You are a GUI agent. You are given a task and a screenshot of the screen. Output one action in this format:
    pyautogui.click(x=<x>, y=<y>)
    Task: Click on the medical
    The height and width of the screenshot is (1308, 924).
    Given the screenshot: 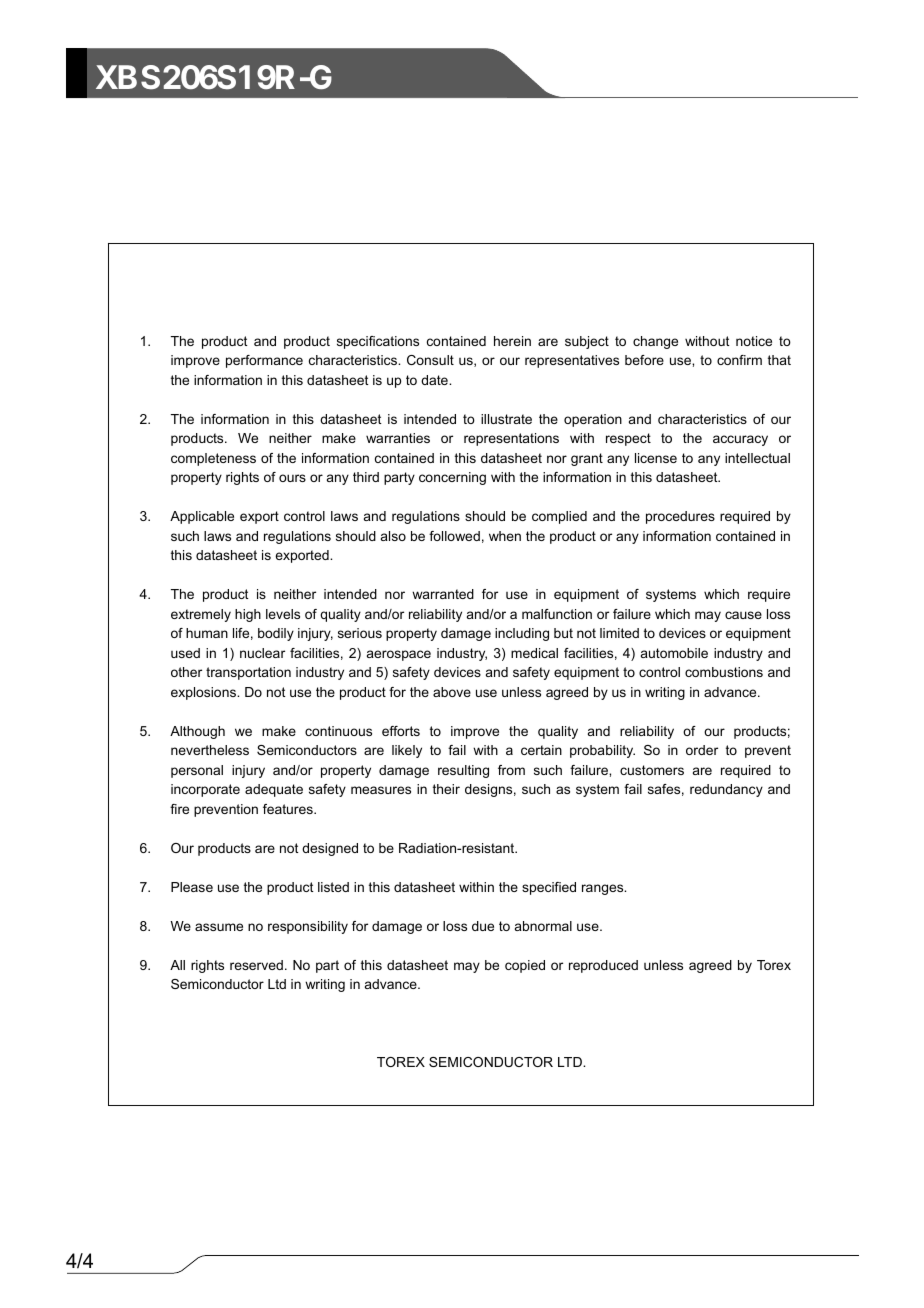 What is the action you would take?
    pyautogui.click(x=534, y=653)
